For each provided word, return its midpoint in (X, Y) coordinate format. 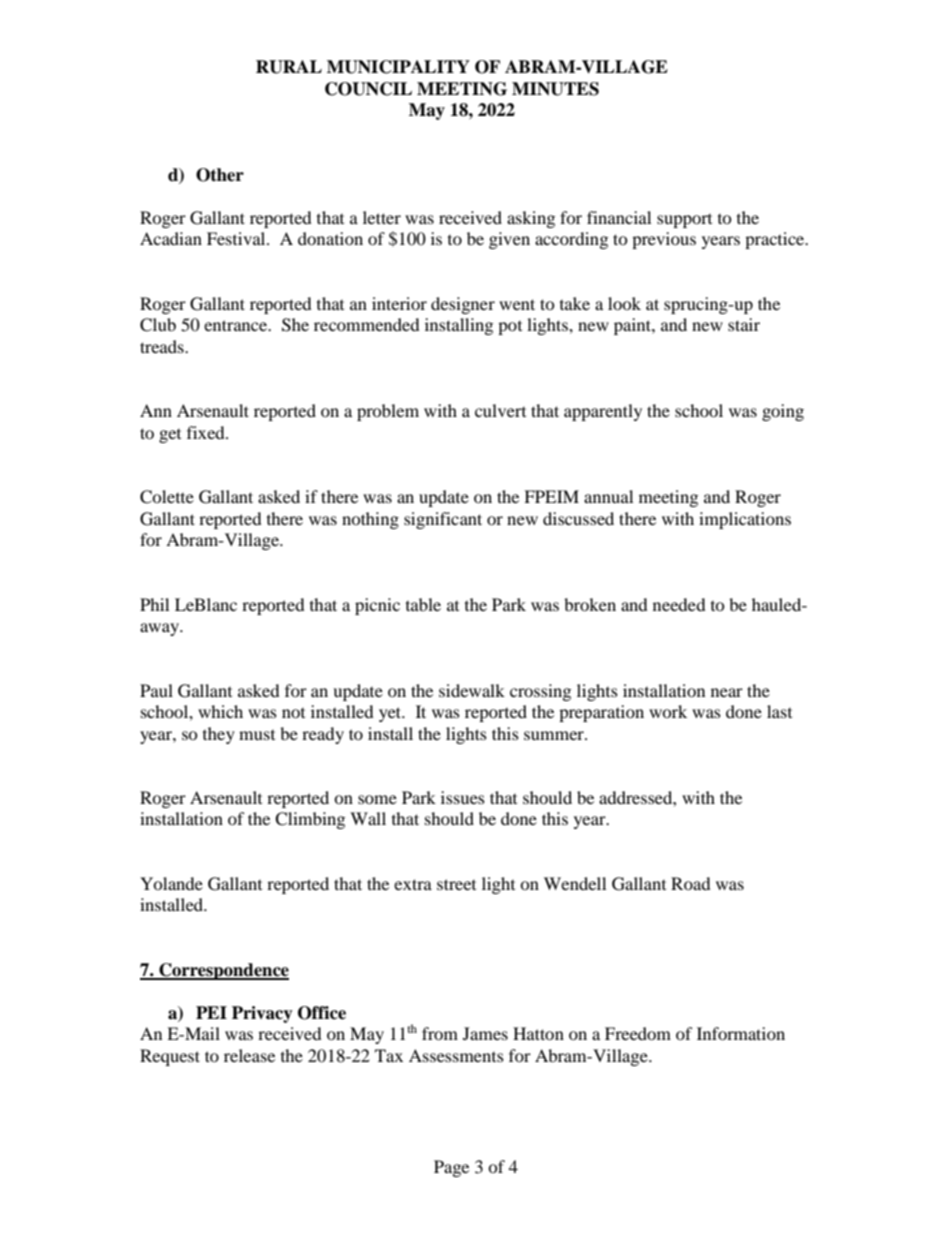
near (727, 692)
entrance (237, 325)
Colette (167, 497)
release (249, 1055)
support (684, 221)
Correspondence (223, 971)
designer (463, 305)
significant (443, 520)
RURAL (289, 67)
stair (744, 324)
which (220, 711)
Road (691, 883)
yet (391, 714)
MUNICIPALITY (398, 67)
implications (745, 520)
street (456, 884)
